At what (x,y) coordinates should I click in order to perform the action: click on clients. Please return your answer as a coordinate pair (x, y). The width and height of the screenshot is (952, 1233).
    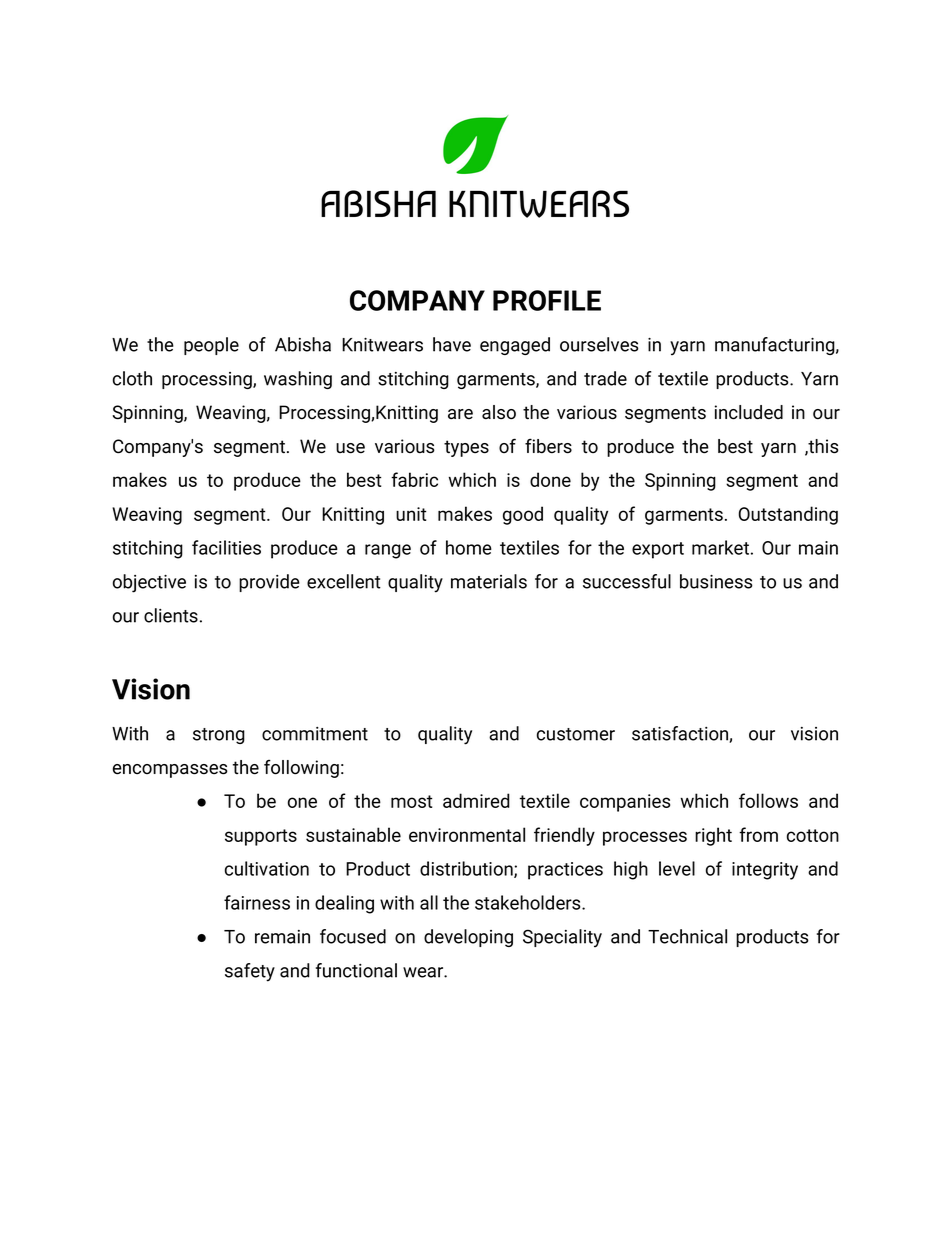
    Looking at the image, I should click on (171, 615).
